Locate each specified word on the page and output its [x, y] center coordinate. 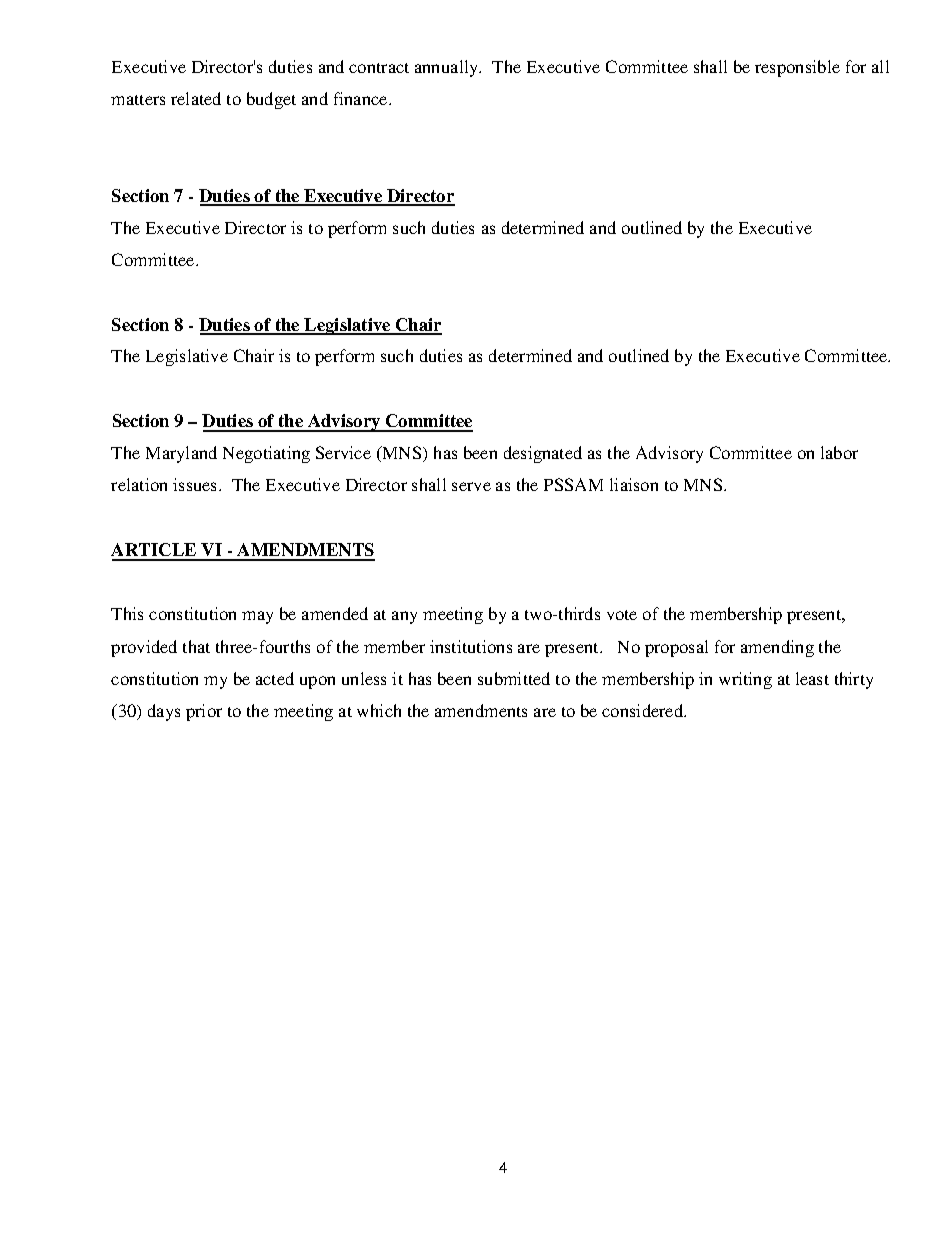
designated [543, 454]
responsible [797, 68]
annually [448, 68]
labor [839, 452]
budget [271, 100]
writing [745, 680]
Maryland [181, 454]
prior [204, 712]
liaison [634, 484]
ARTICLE [155, 551]
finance [362, 98]
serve [471, 486]
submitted [514, 678]
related [196, 98]
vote [622, 615]
